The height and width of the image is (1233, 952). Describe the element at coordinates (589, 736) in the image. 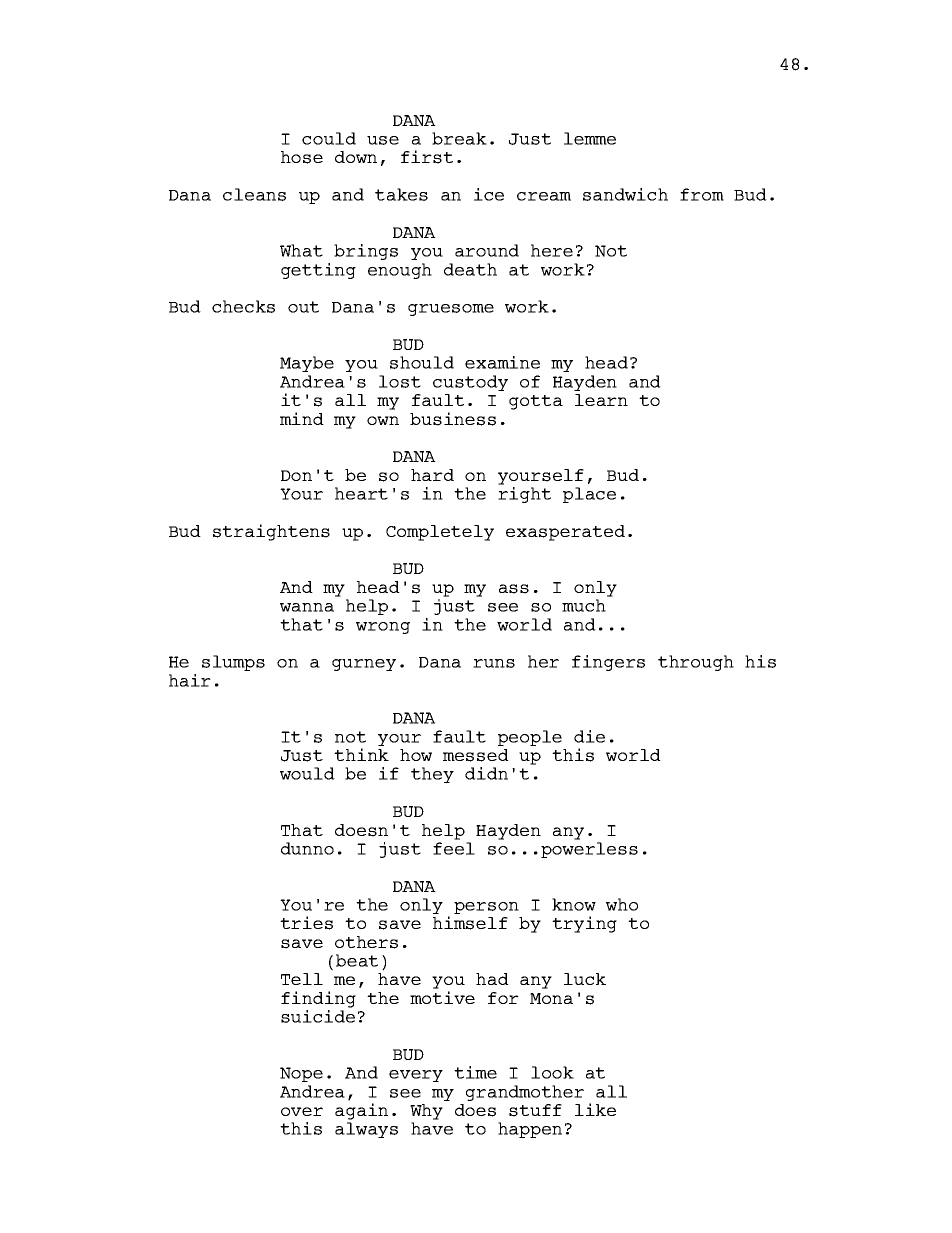

I see `die` at that location.
